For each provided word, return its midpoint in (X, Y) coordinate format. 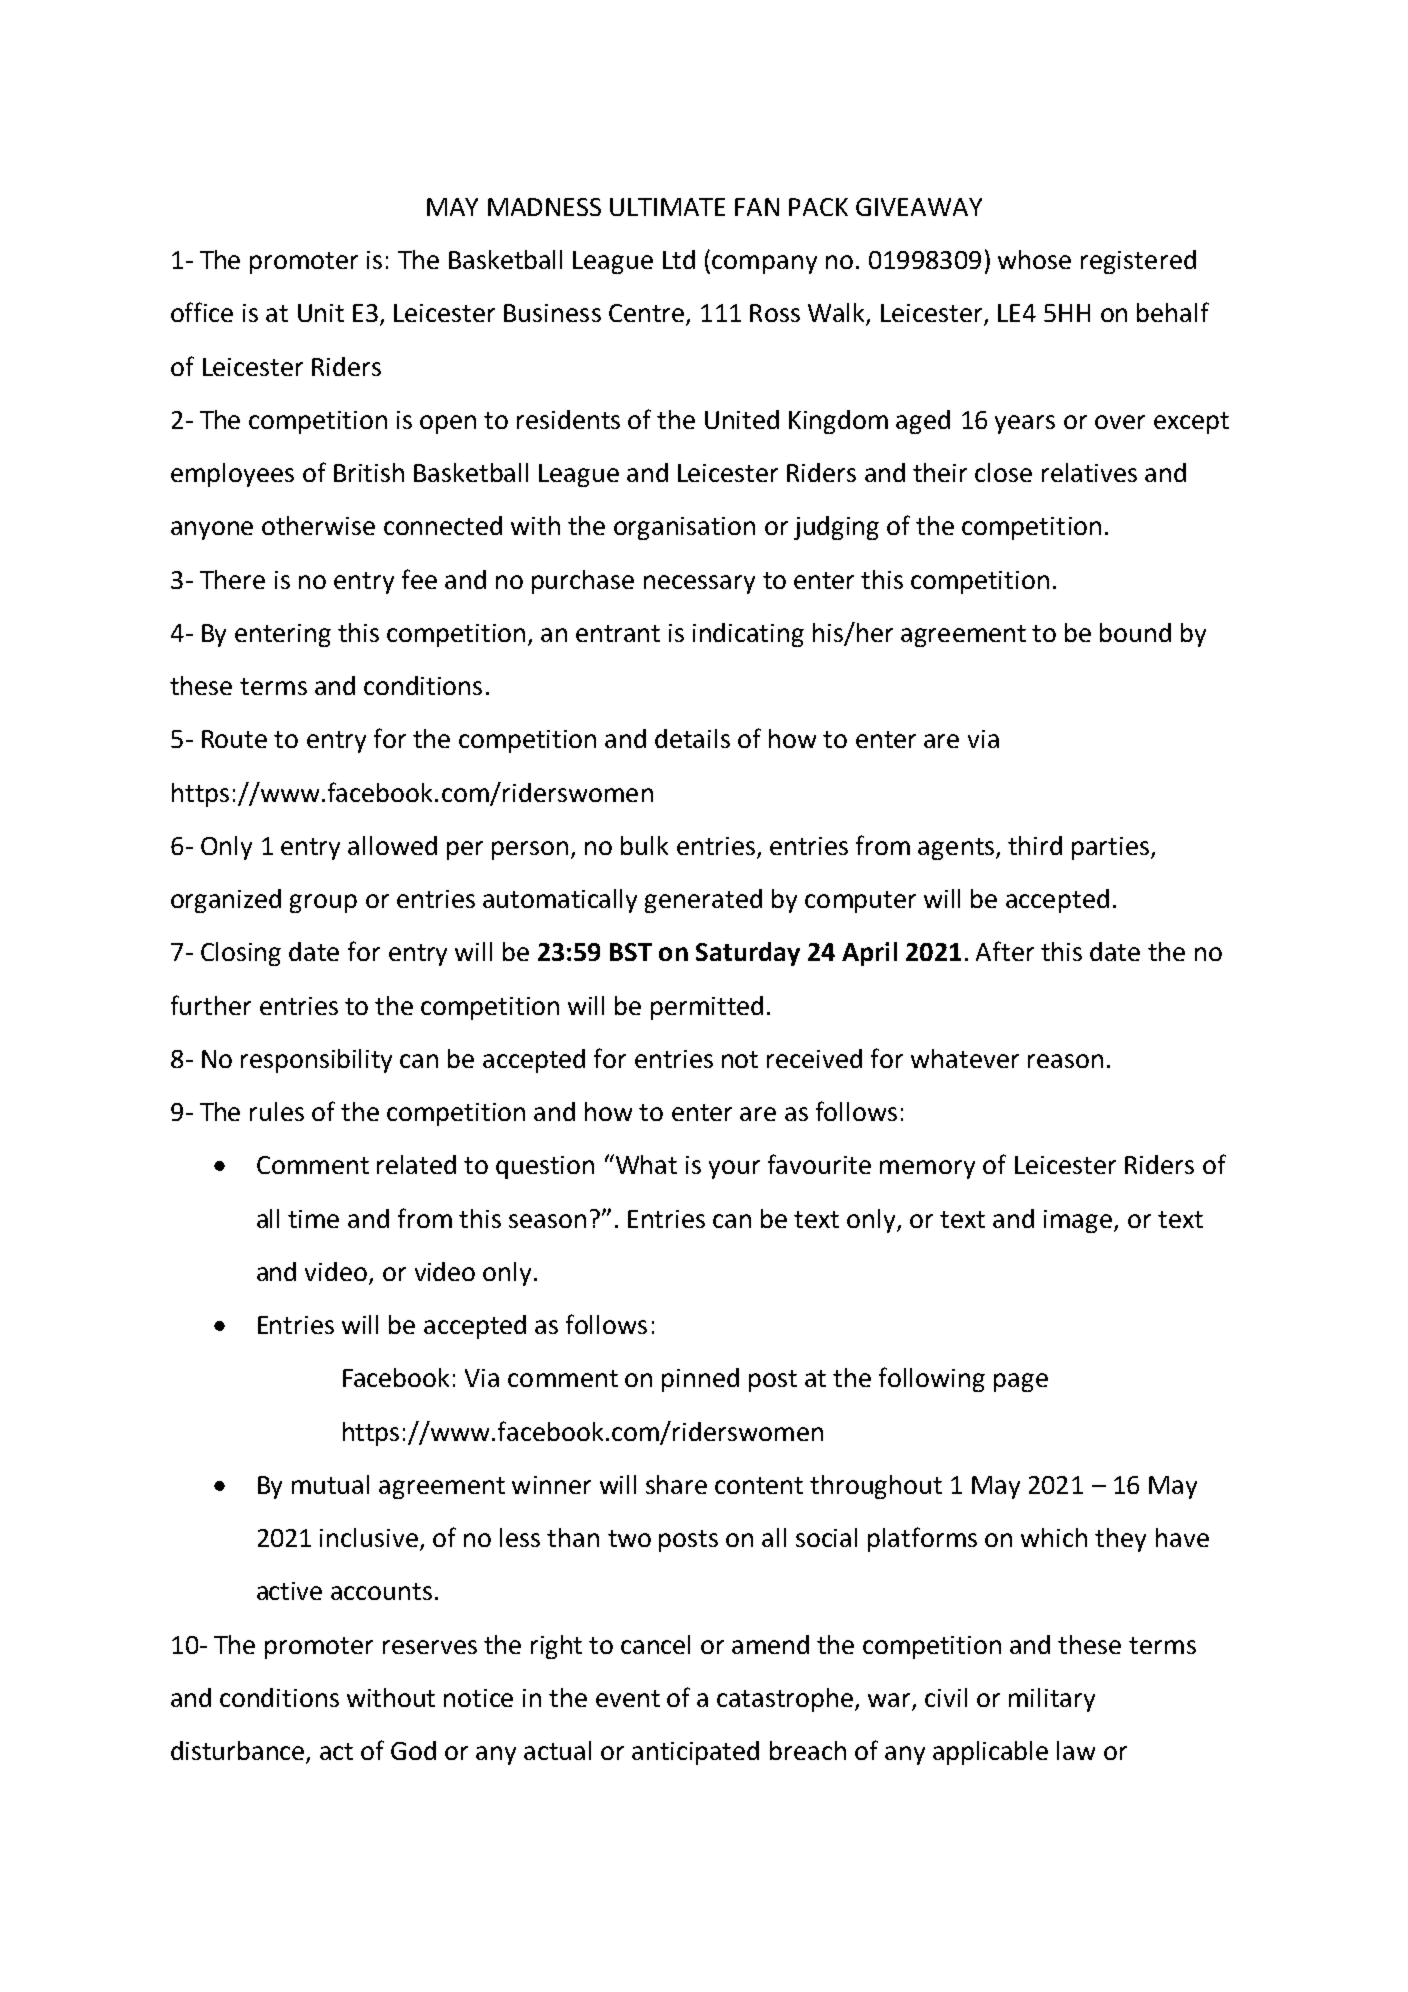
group (323, 903)
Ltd (679, 259)
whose (1034, 259)
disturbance (239, 1752)
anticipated (695, 1753)
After (1005, 951)
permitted (707, 1008)
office (202, 312)
